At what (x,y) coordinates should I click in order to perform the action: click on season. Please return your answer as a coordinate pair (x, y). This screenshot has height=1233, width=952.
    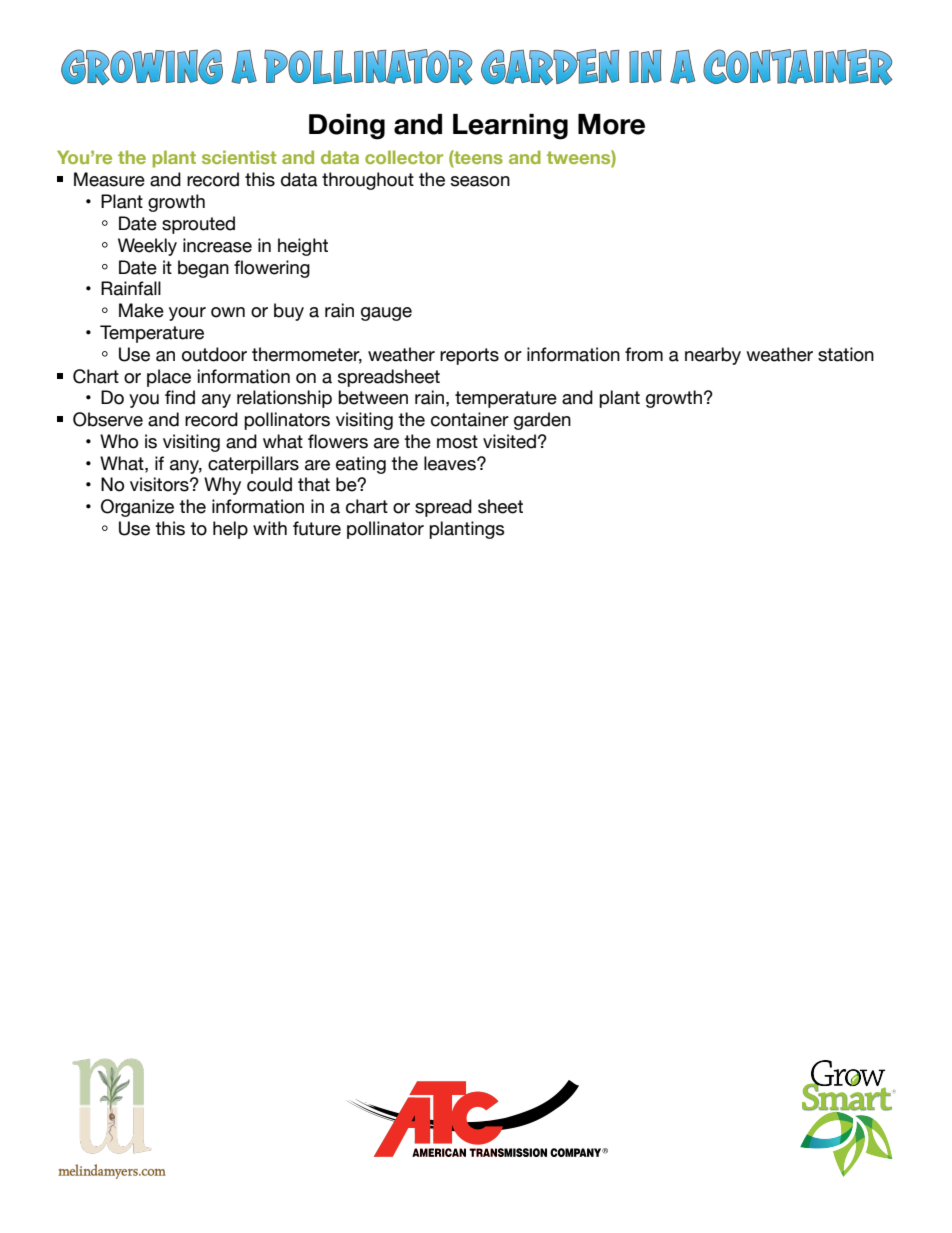
    Looking at the image, I should click on (480, 181).
